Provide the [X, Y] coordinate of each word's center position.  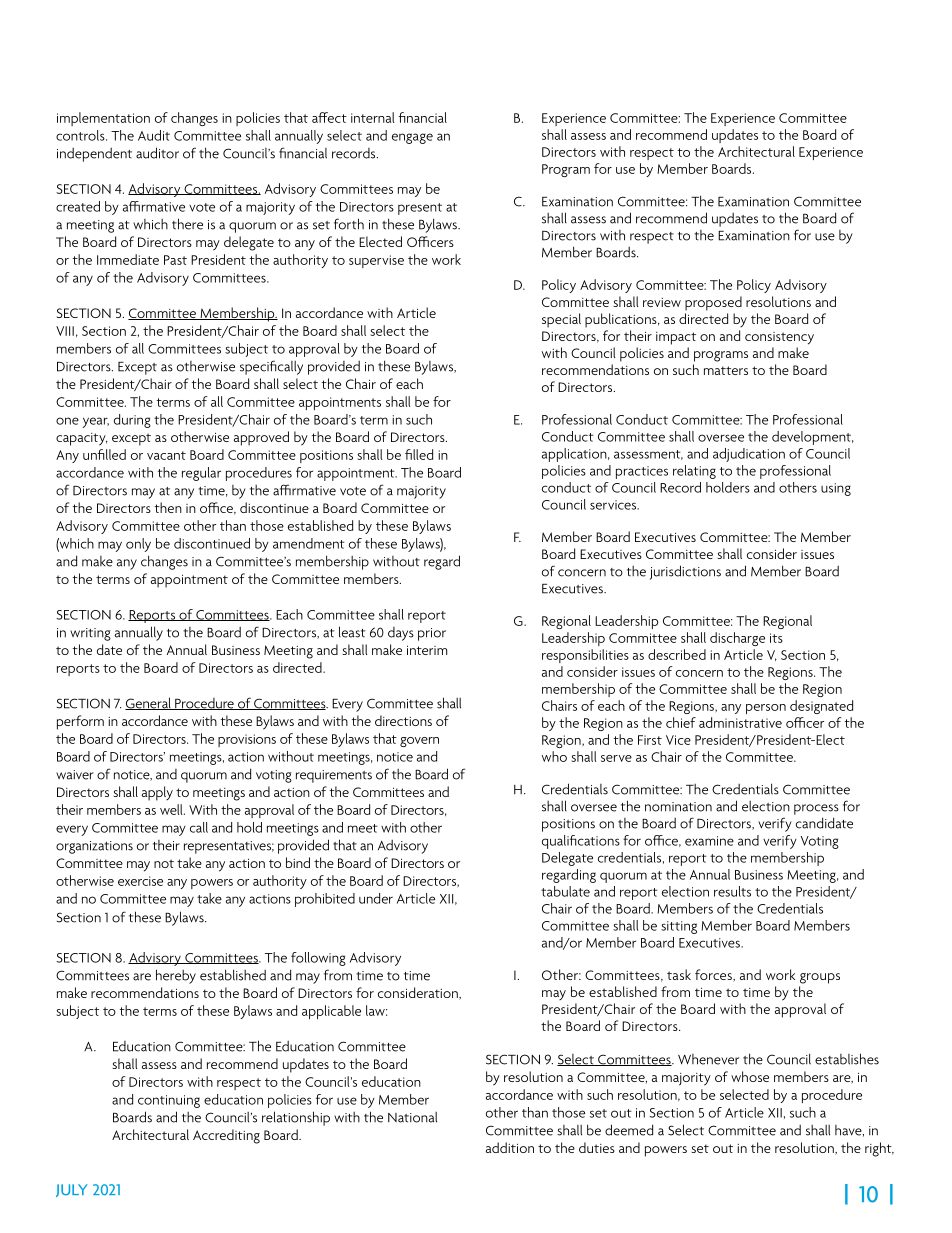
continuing [169, 1101]
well [172, 809]
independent [94, 155]
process [816, 809]
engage [412, 138]
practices [642, 472]
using [836, 489]
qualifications [581, 842]
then [168, 507]
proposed [713, 303]
